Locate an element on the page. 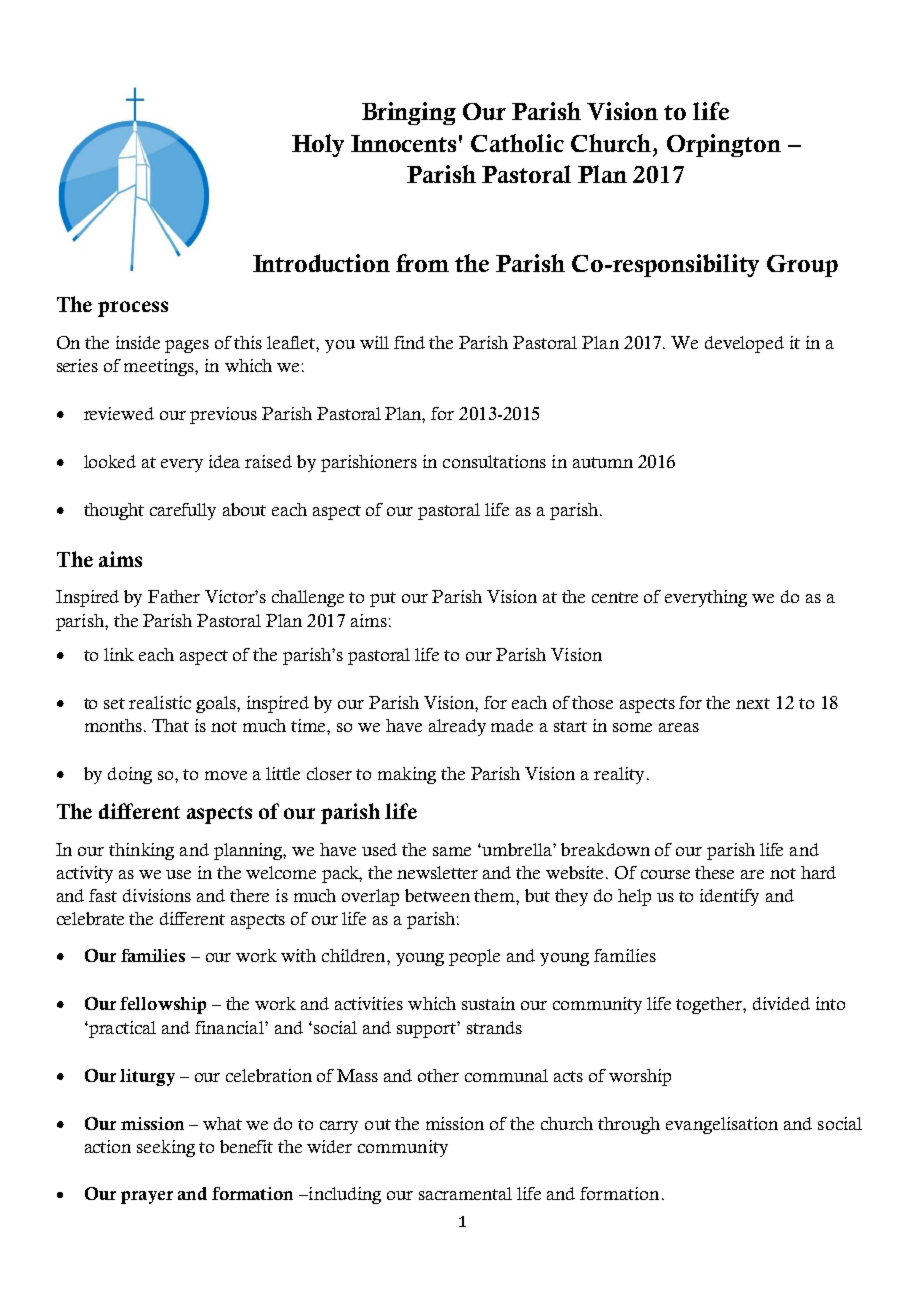 Image resolution: width=924 pixels, height=1308 pixels. Father is located at coordinates (174, 596).
